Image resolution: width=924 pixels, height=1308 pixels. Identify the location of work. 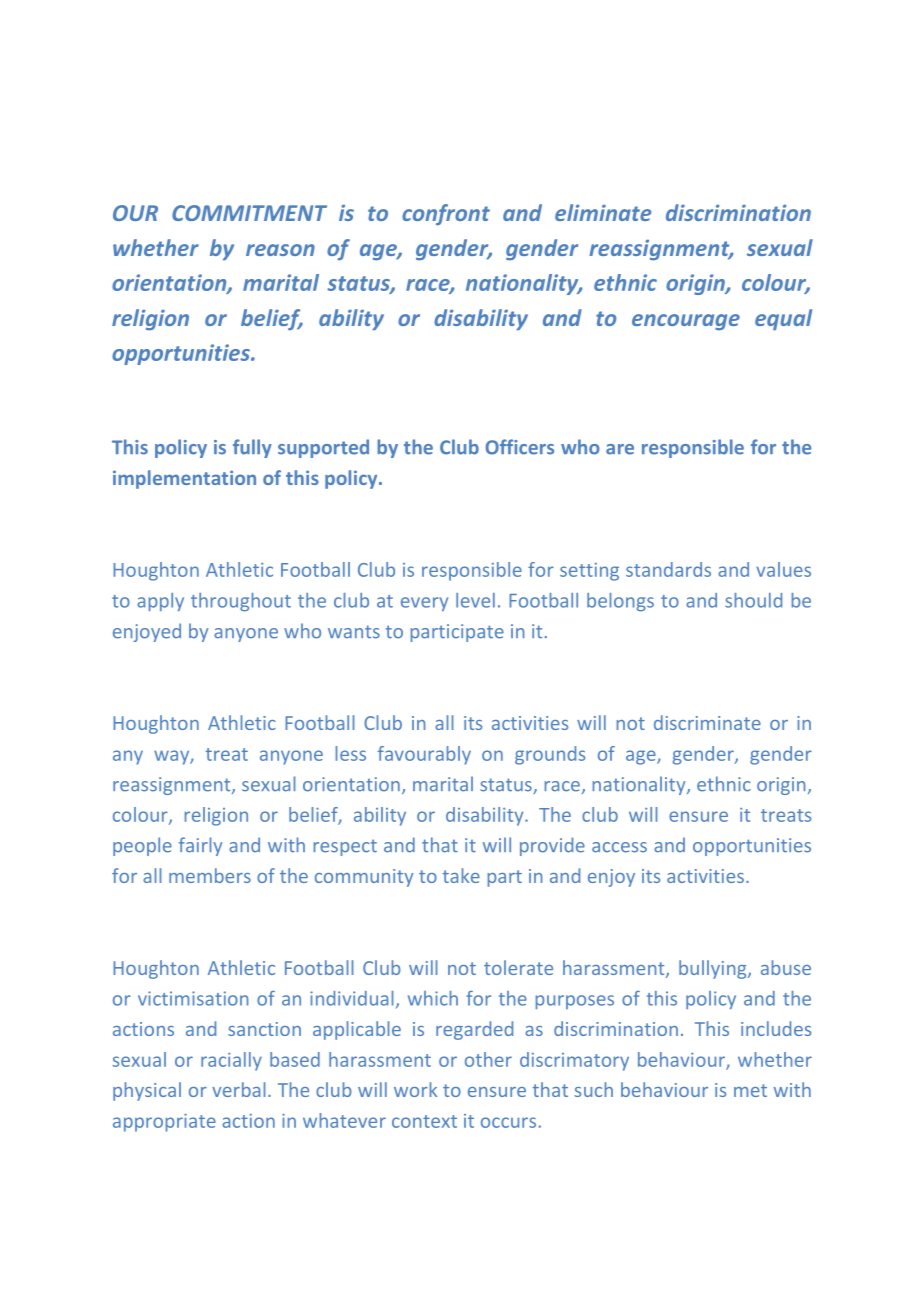
(415, 1089).
